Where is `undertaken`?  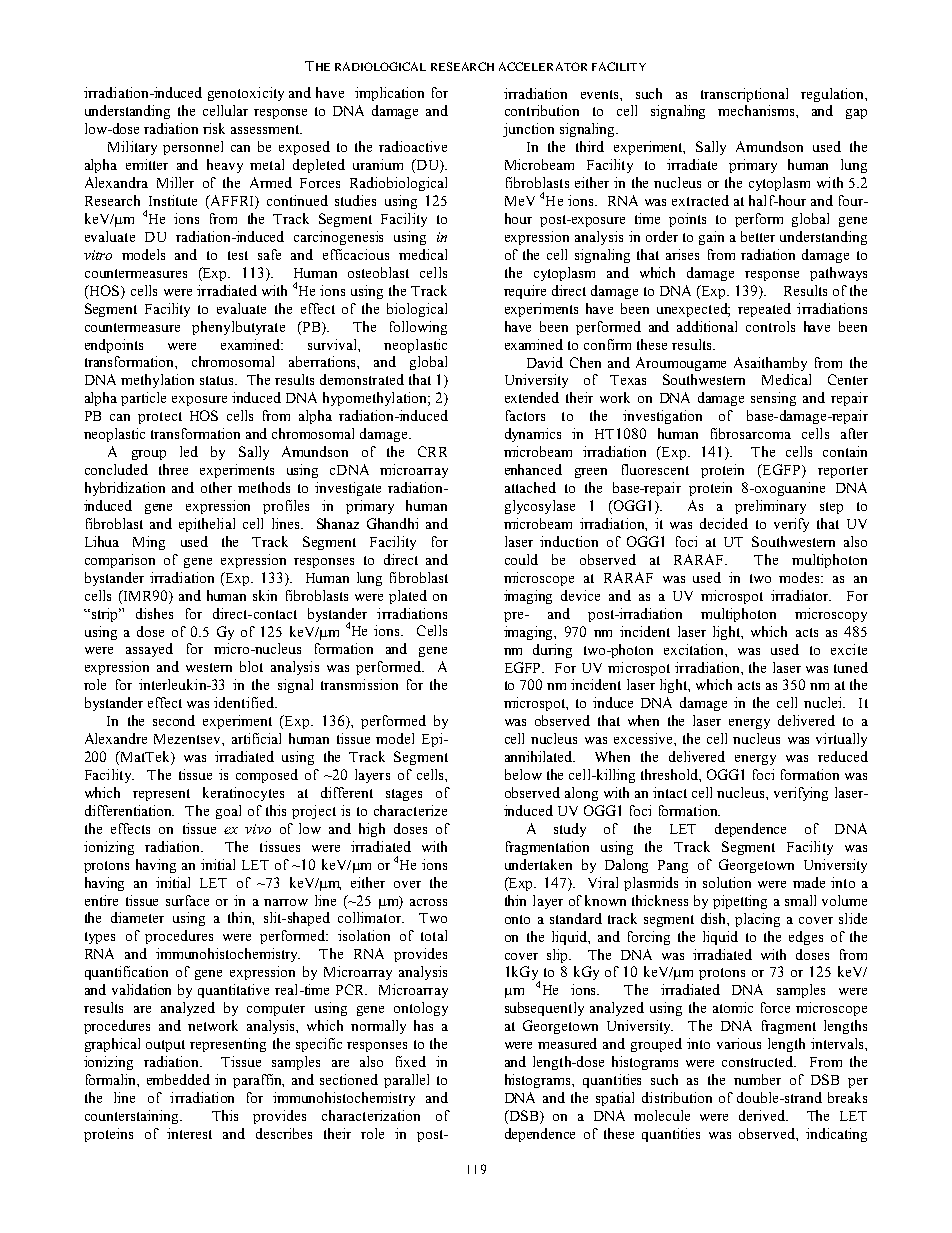
undertaken is located at coordinates (538, 864).
